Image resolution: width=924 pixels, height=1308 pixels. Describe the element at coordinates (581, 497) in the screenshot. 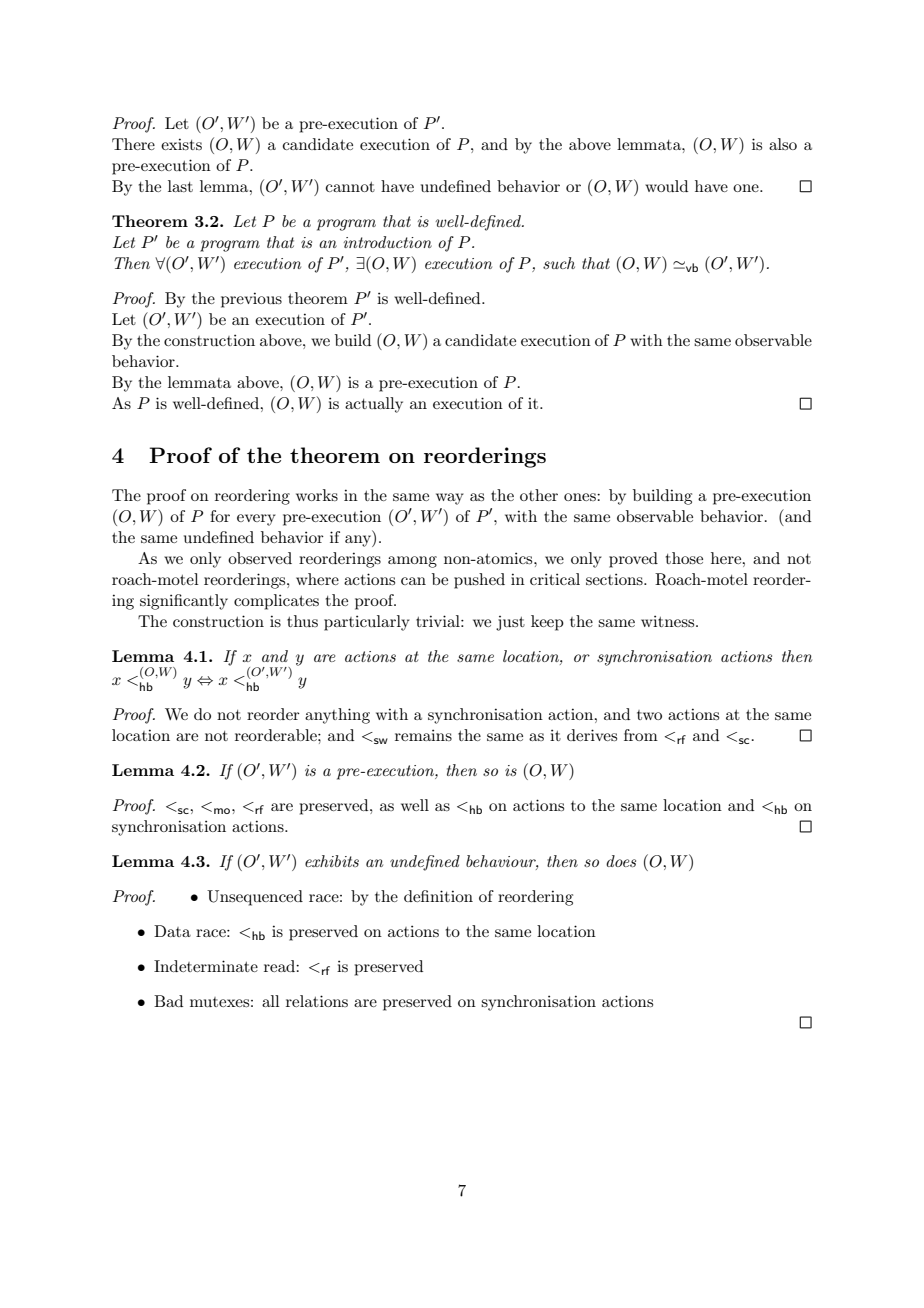

I see `ones` at that location.
